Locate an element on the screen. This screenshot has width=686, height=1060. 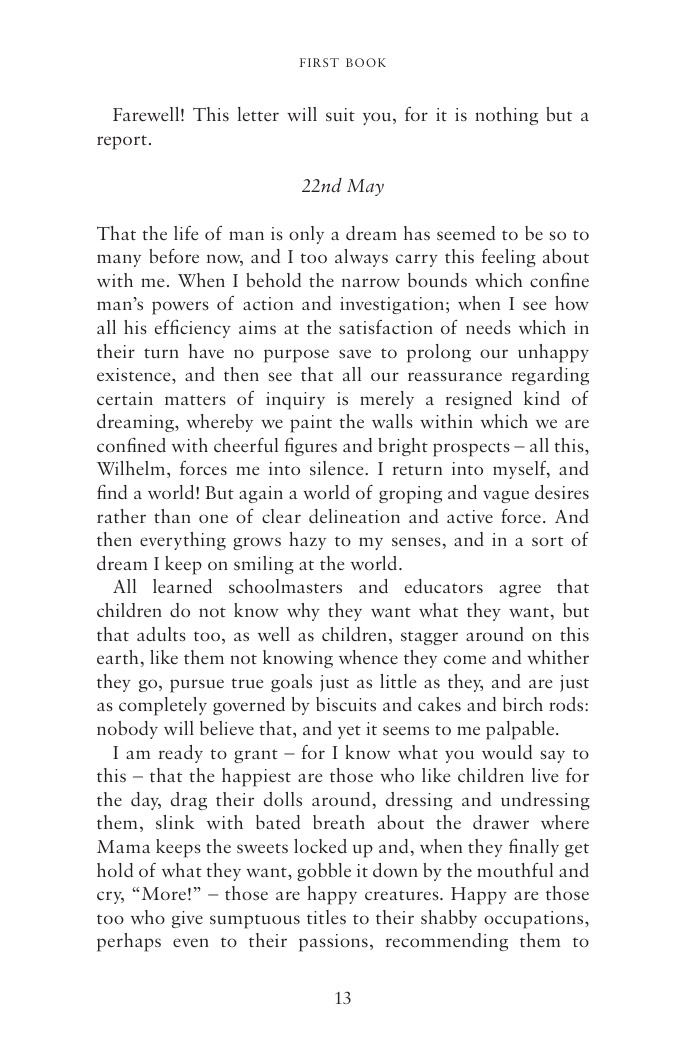
delineation is located at coordinates (354, 516).
